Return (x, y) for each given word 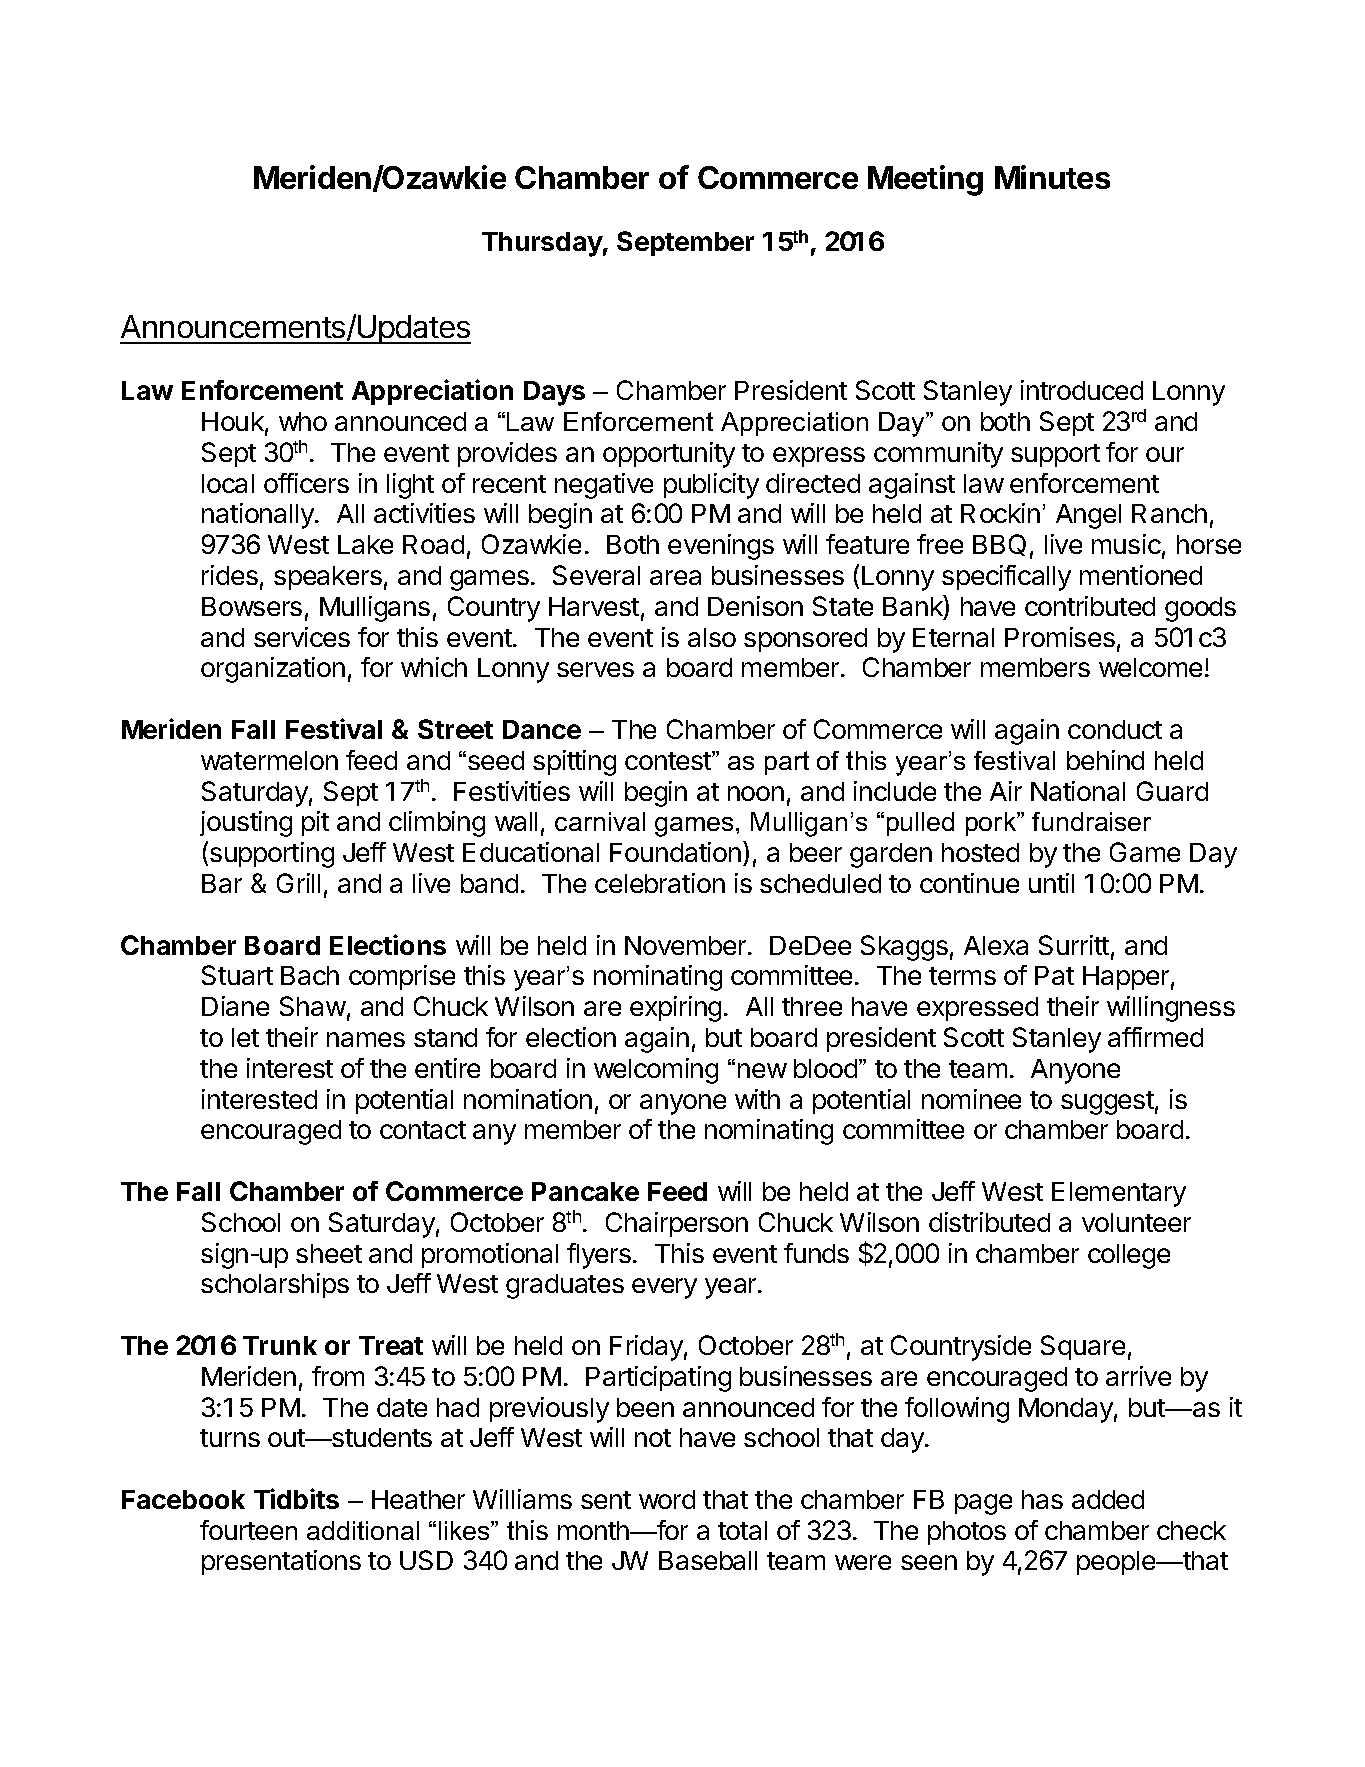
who (303, 421)
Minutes (1052, 177)
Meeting (925, 180)
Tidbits (296, 1498)
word (667, 1499)
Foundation (675, 852)
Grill (298, 883)
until (1051, 883)
